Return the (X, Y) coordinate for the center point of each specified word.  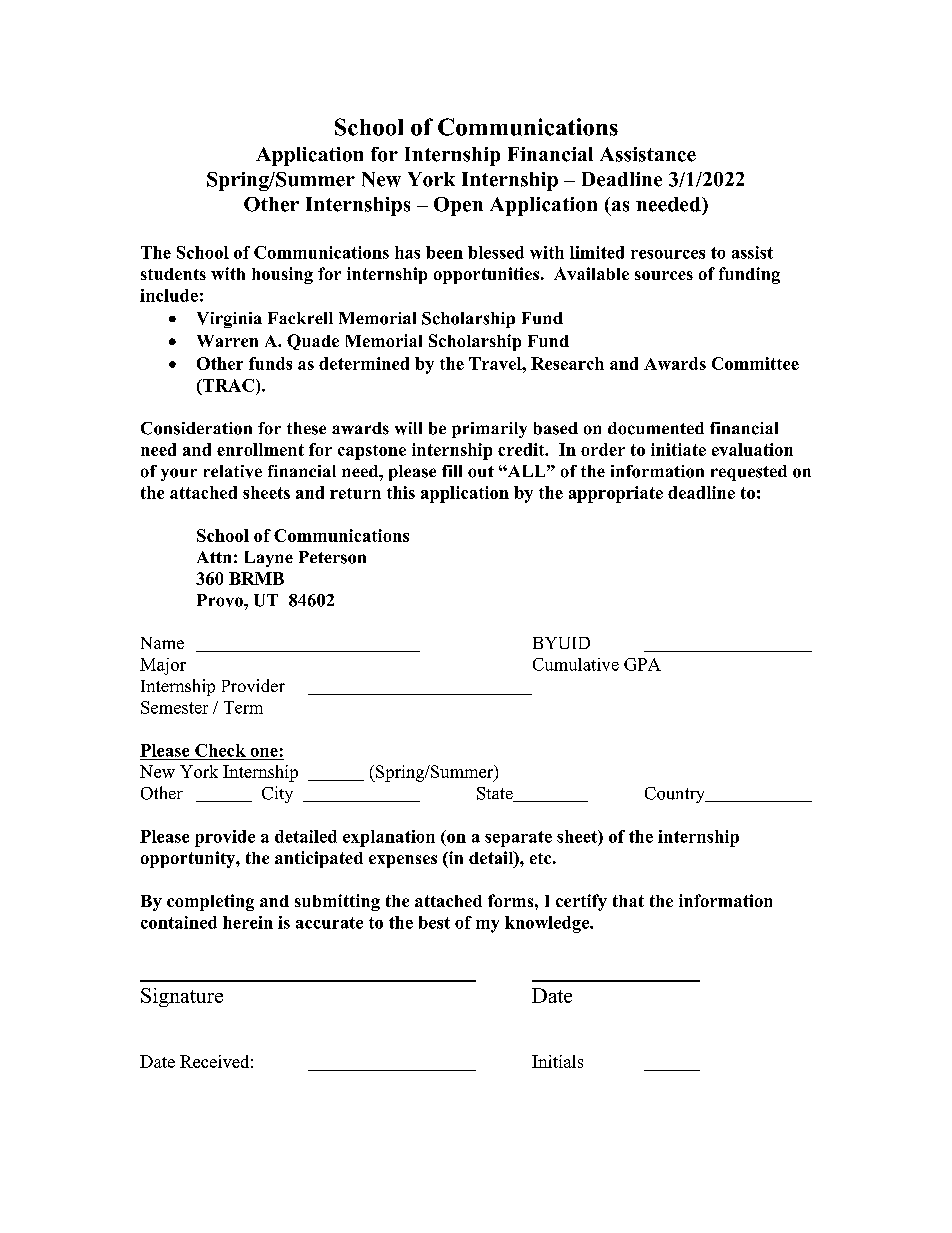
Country (676, 795)
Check (220, 750)
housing (282, 275)
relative (233, 471)
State (496, 794)
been (444, 252)
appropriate (616, 494)
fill (452, 471)
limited (597, 252)
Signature (182, 997)
